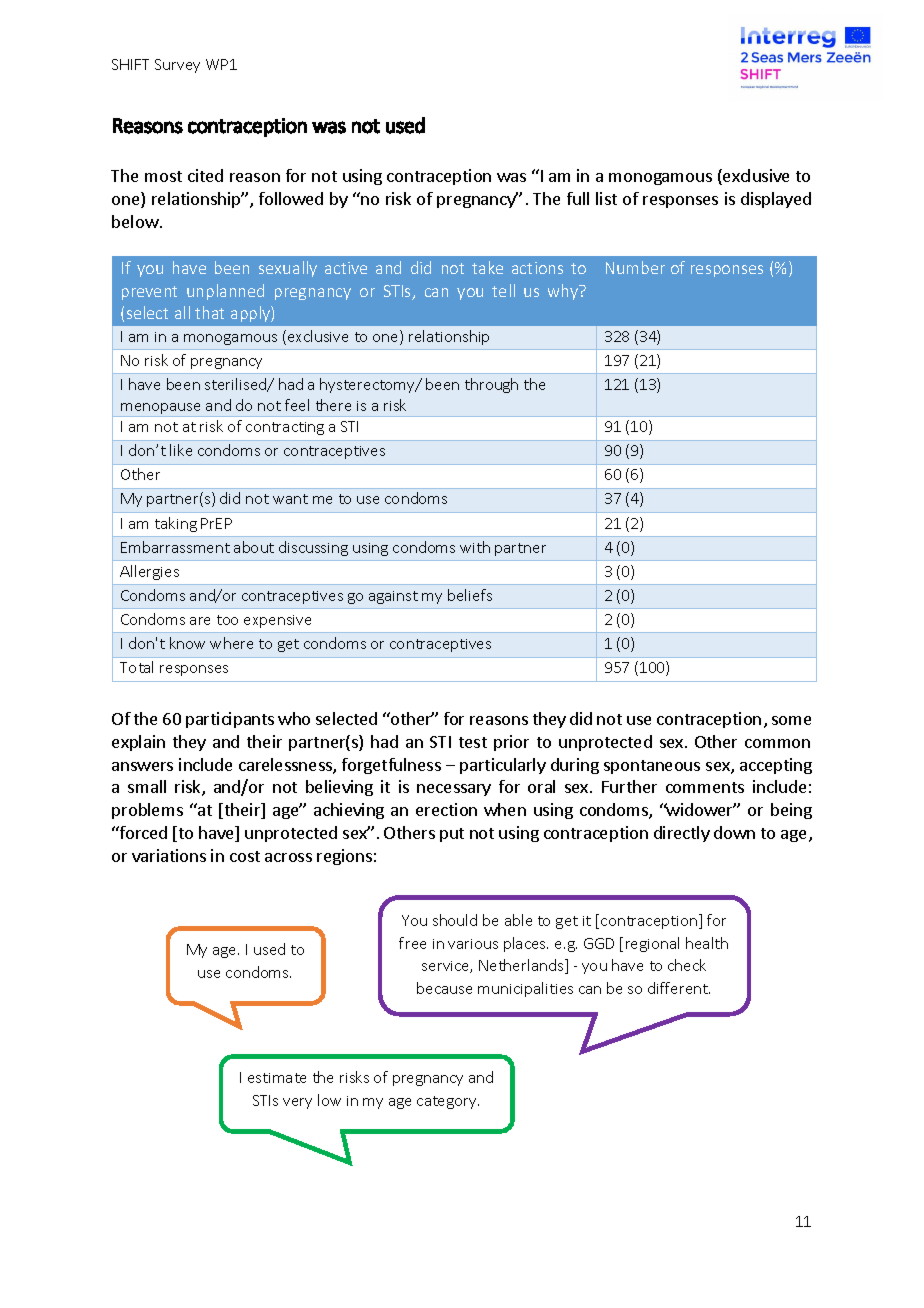 The image size is (924, 1308). What do you see at coordinates (452, 835) in the page?
I see `put` at bounding box center [452, 835].
